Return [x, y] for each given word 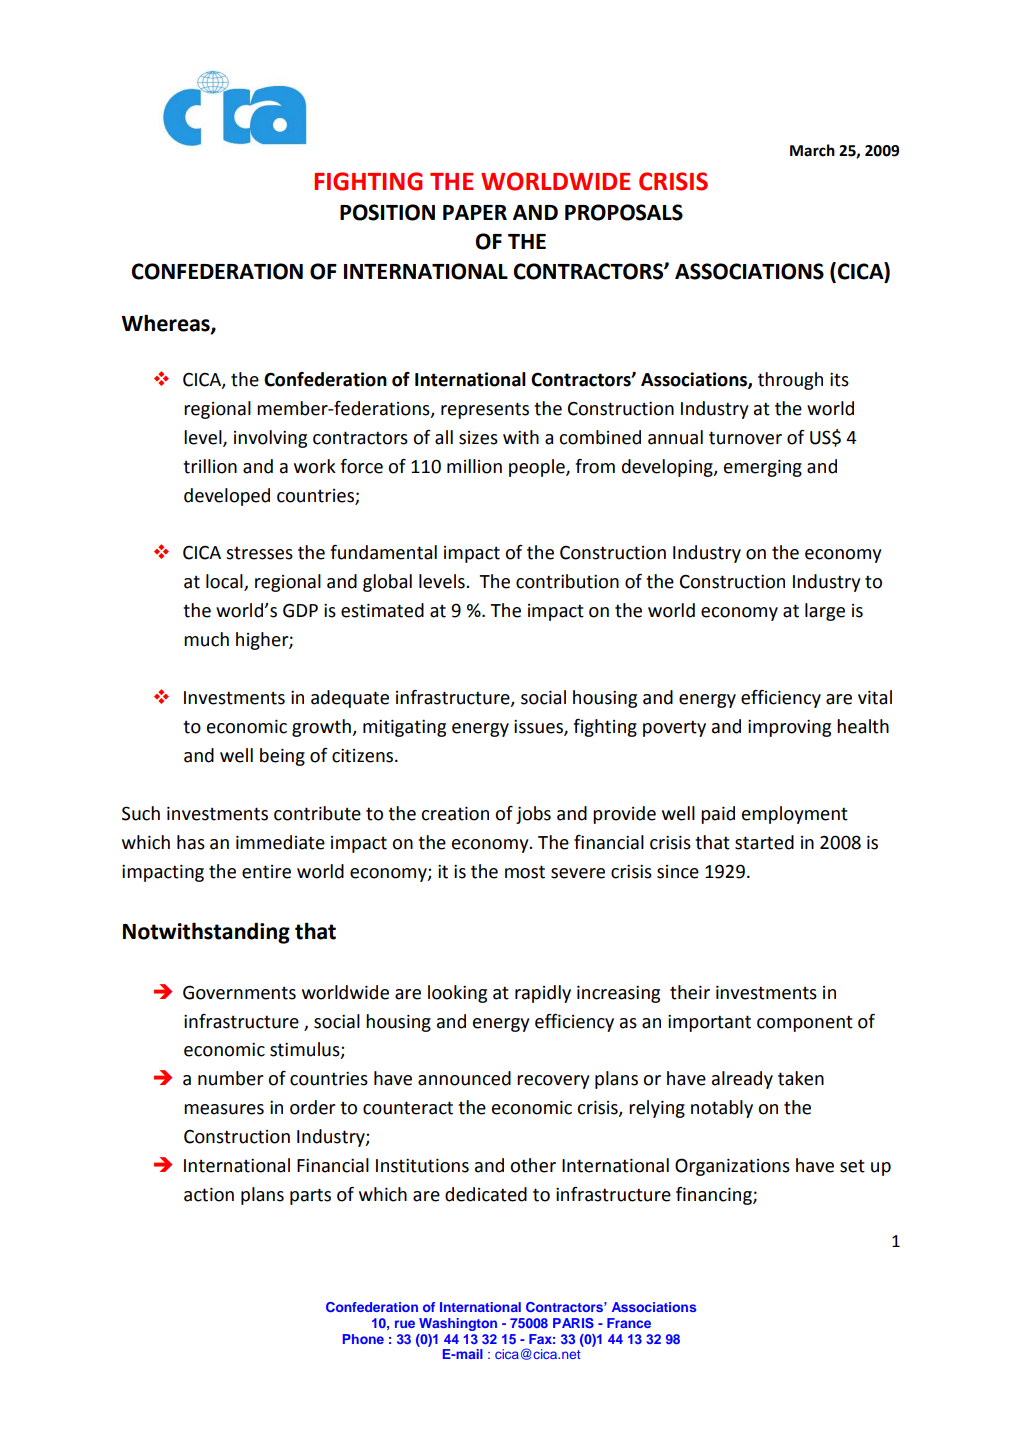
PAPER [475, 212]
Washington [458, 1324]
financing [715, 1196]
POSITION [387, 212]
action [209, 1194]
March [812, 150]
